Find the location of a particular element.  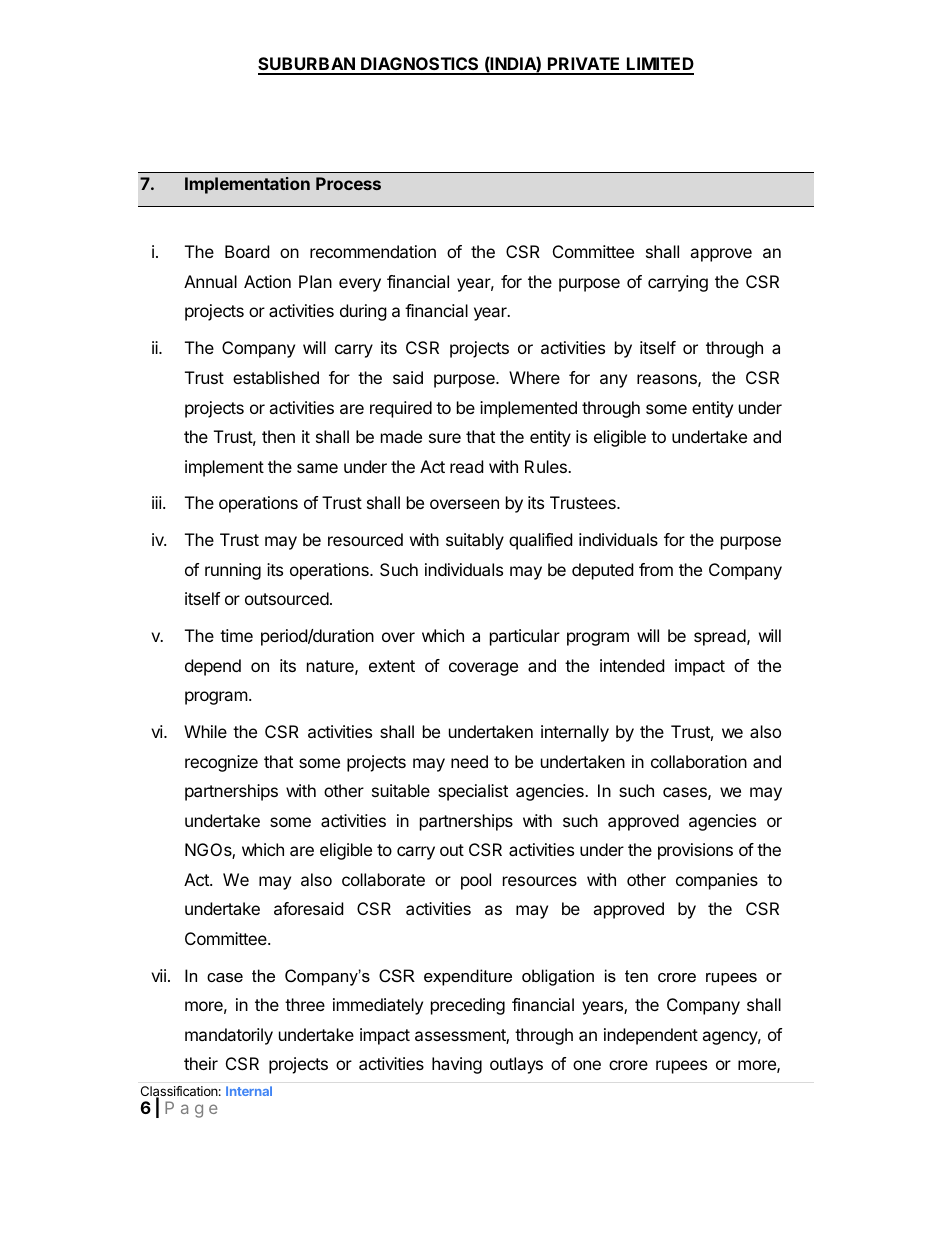

SUBURBAN is located at coordinates (307, 65).
